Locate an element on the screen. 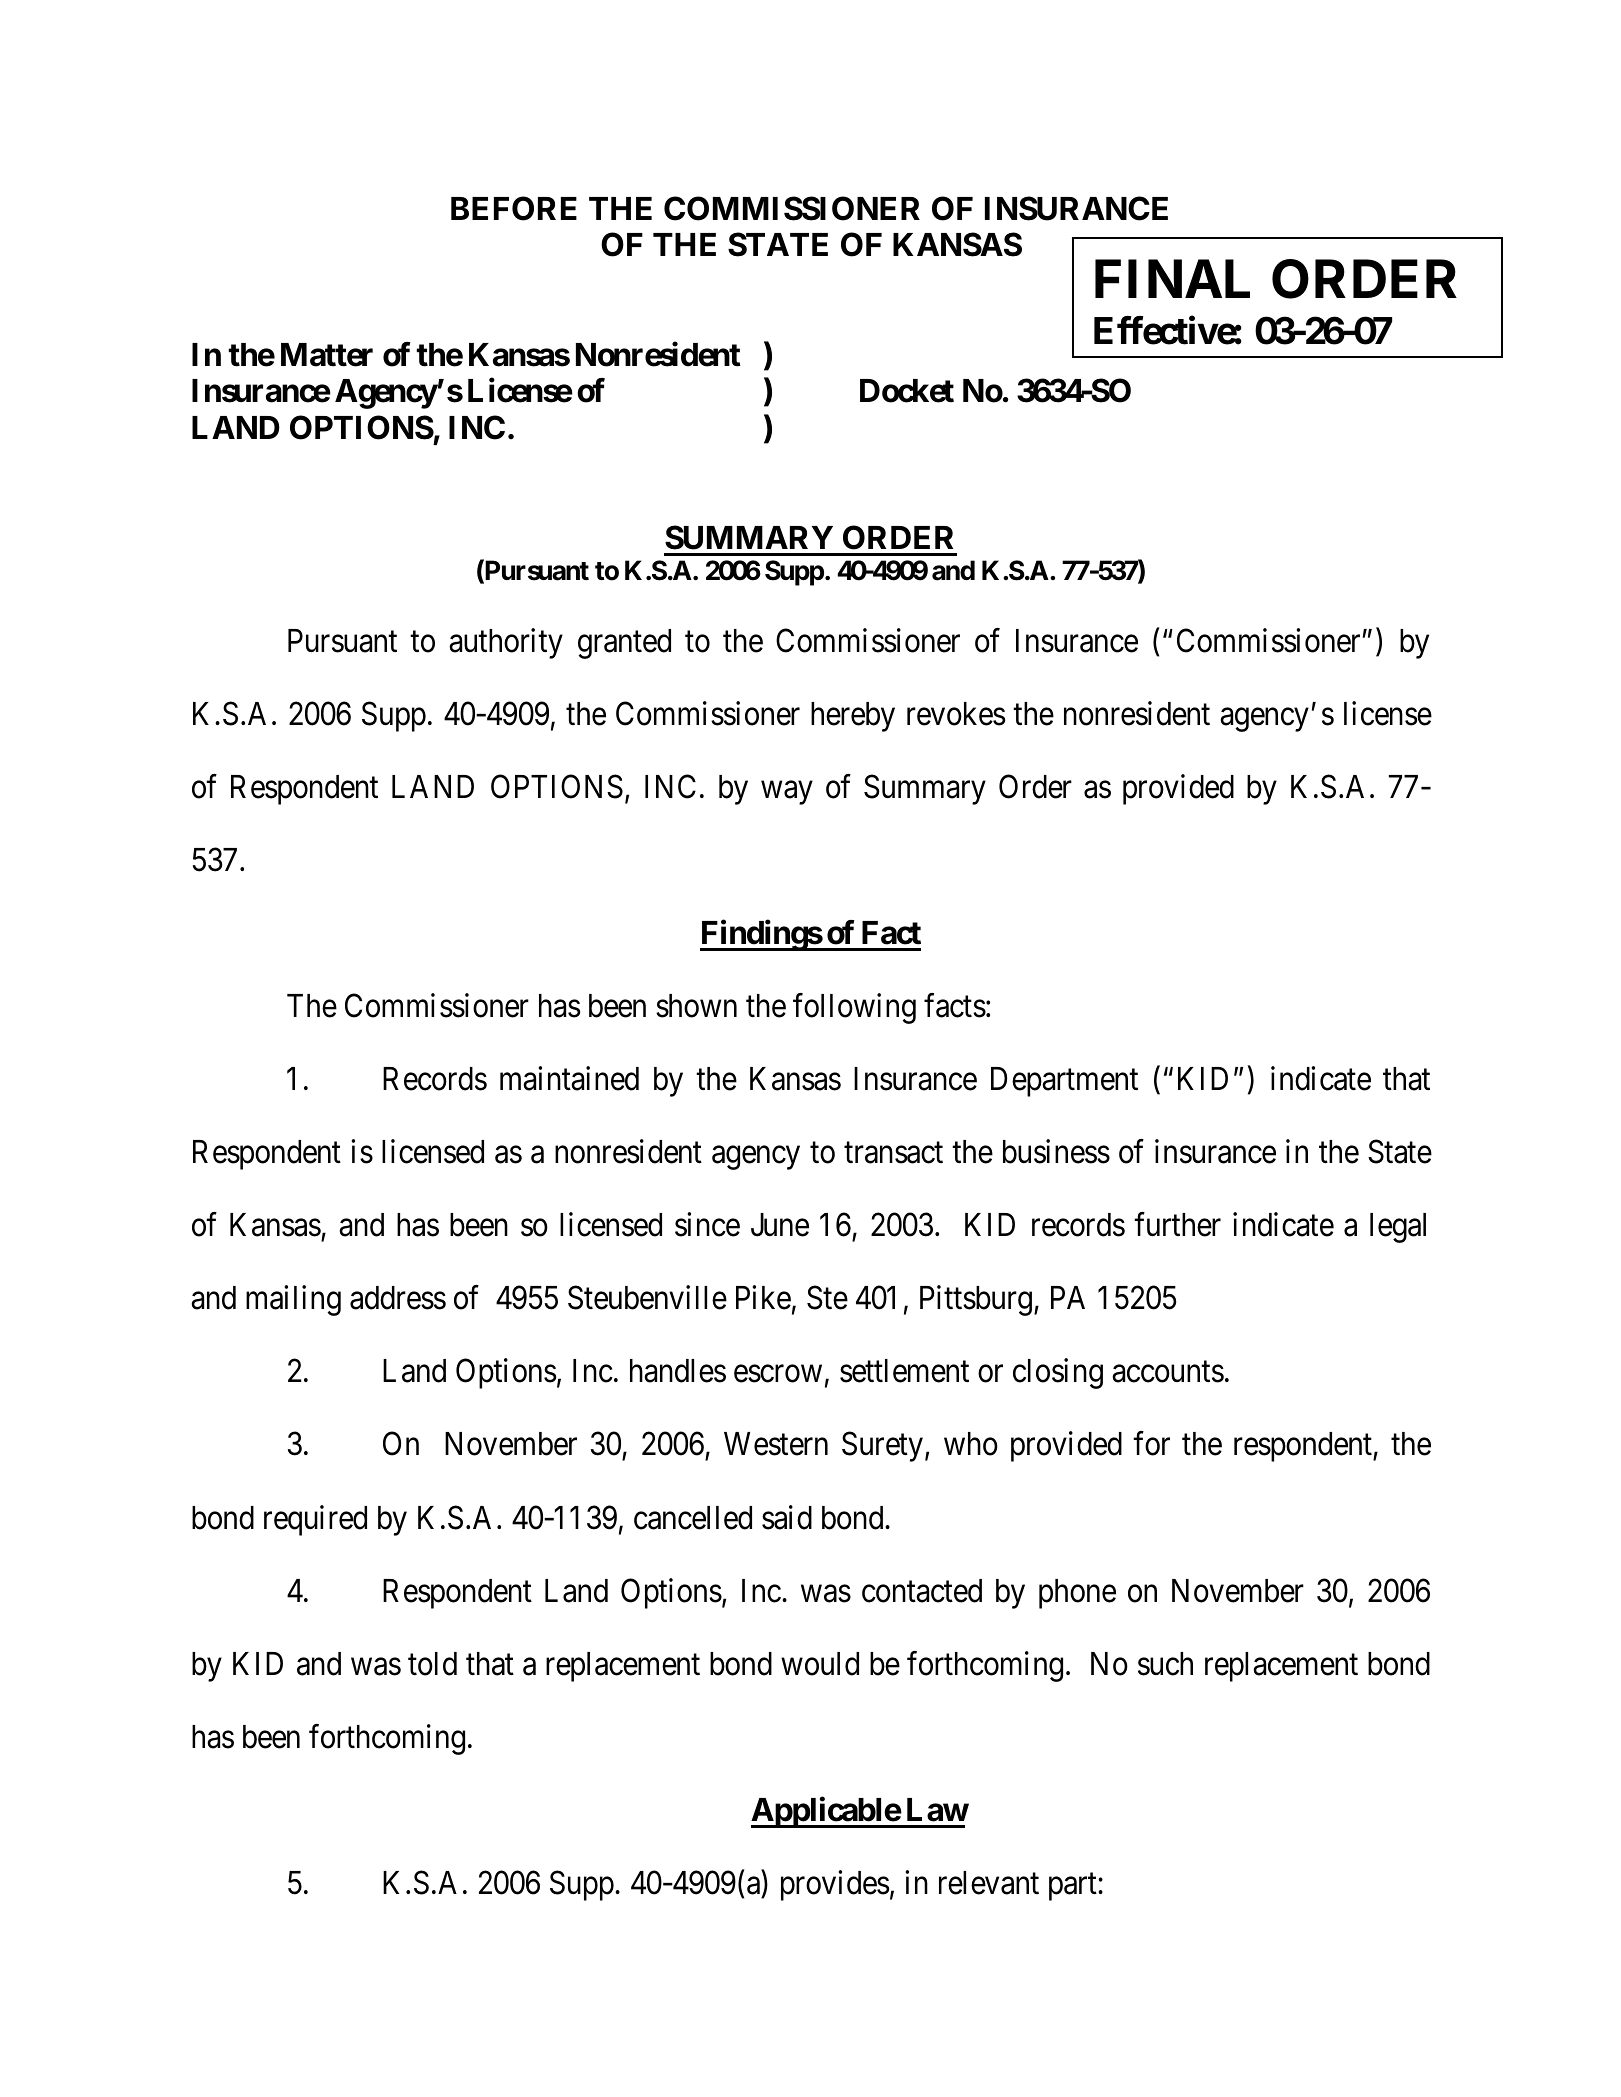  BEFORE is located at coordinates (514, 208).
